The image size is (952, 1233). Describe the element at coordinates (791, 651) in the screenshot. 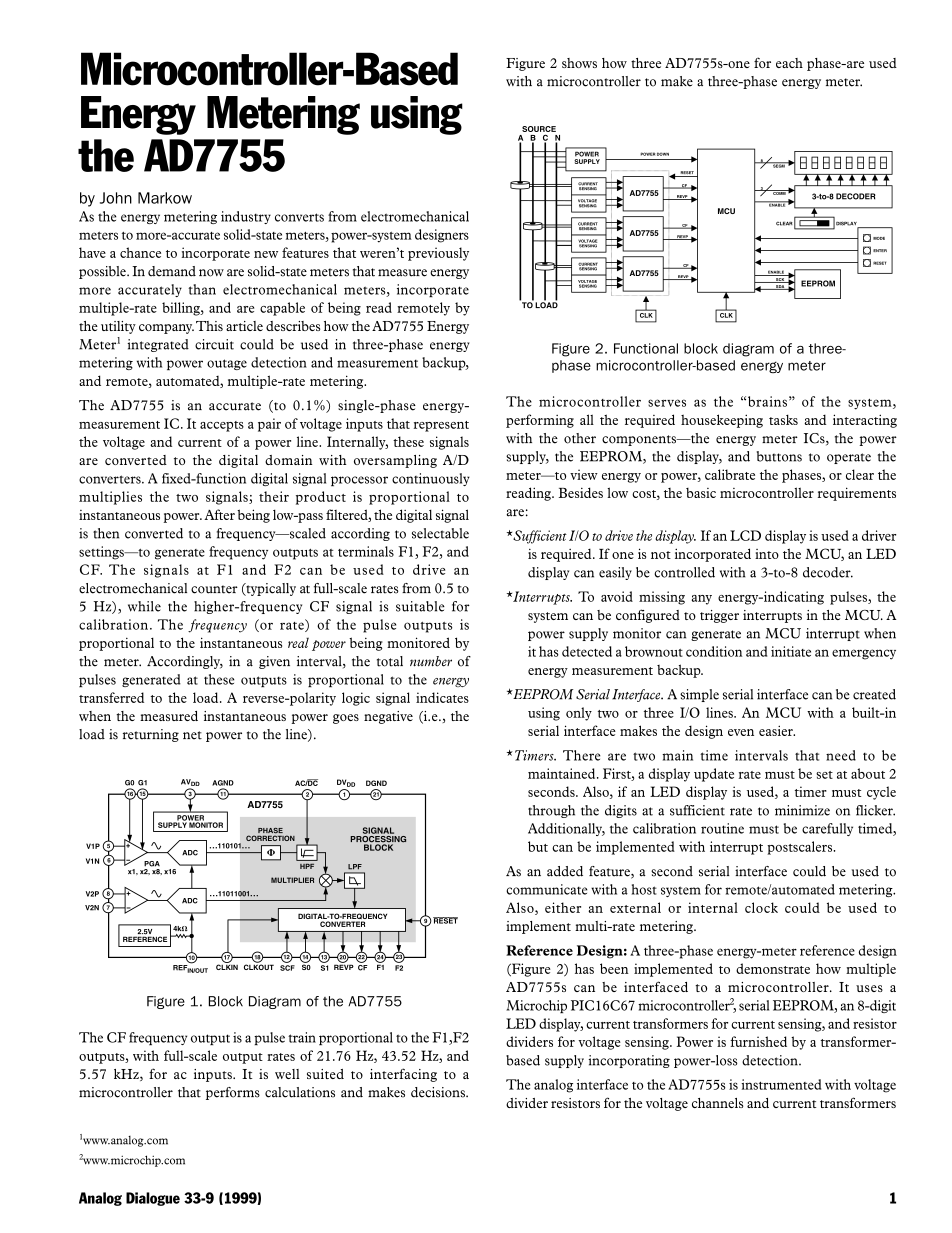

I see `initiate` at that location.
